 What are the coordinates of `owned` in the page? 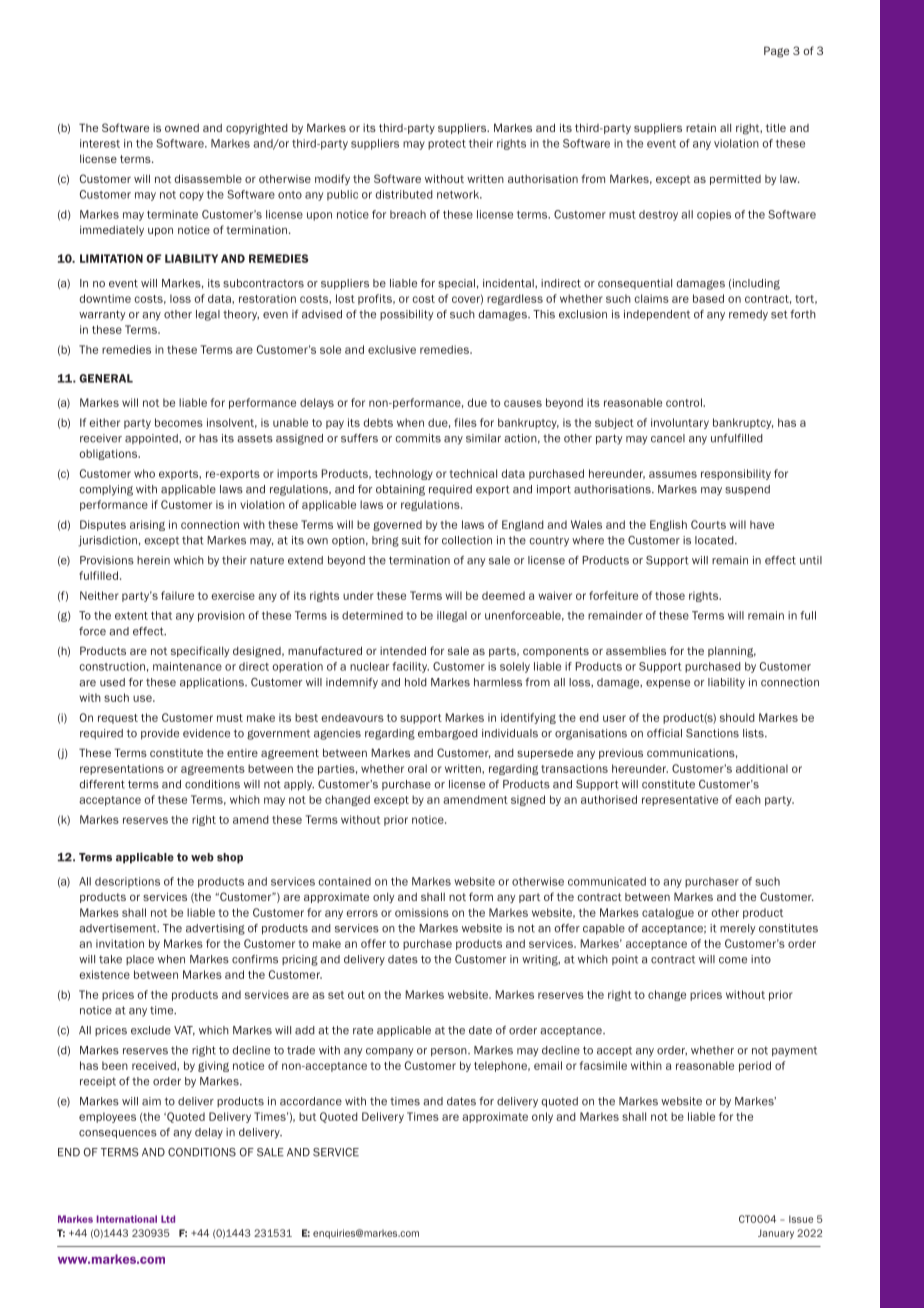 It's located at (182, 128).
